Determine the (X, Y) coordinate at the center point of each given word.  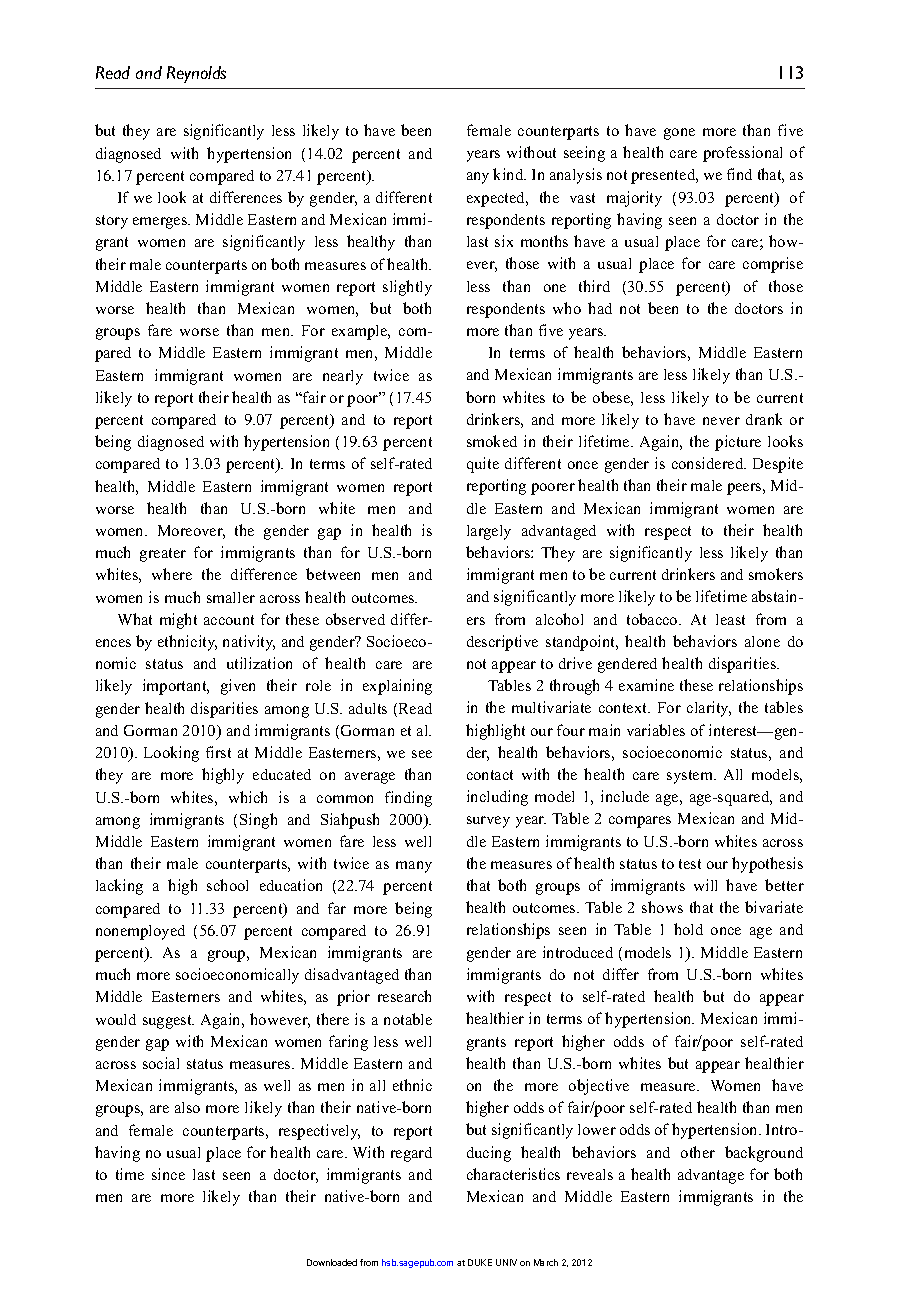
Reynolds (196, 74)
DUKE (480, 1262)
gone (679, 134)
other (698, 1152)
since (168, 1174)
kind (509, 174)
